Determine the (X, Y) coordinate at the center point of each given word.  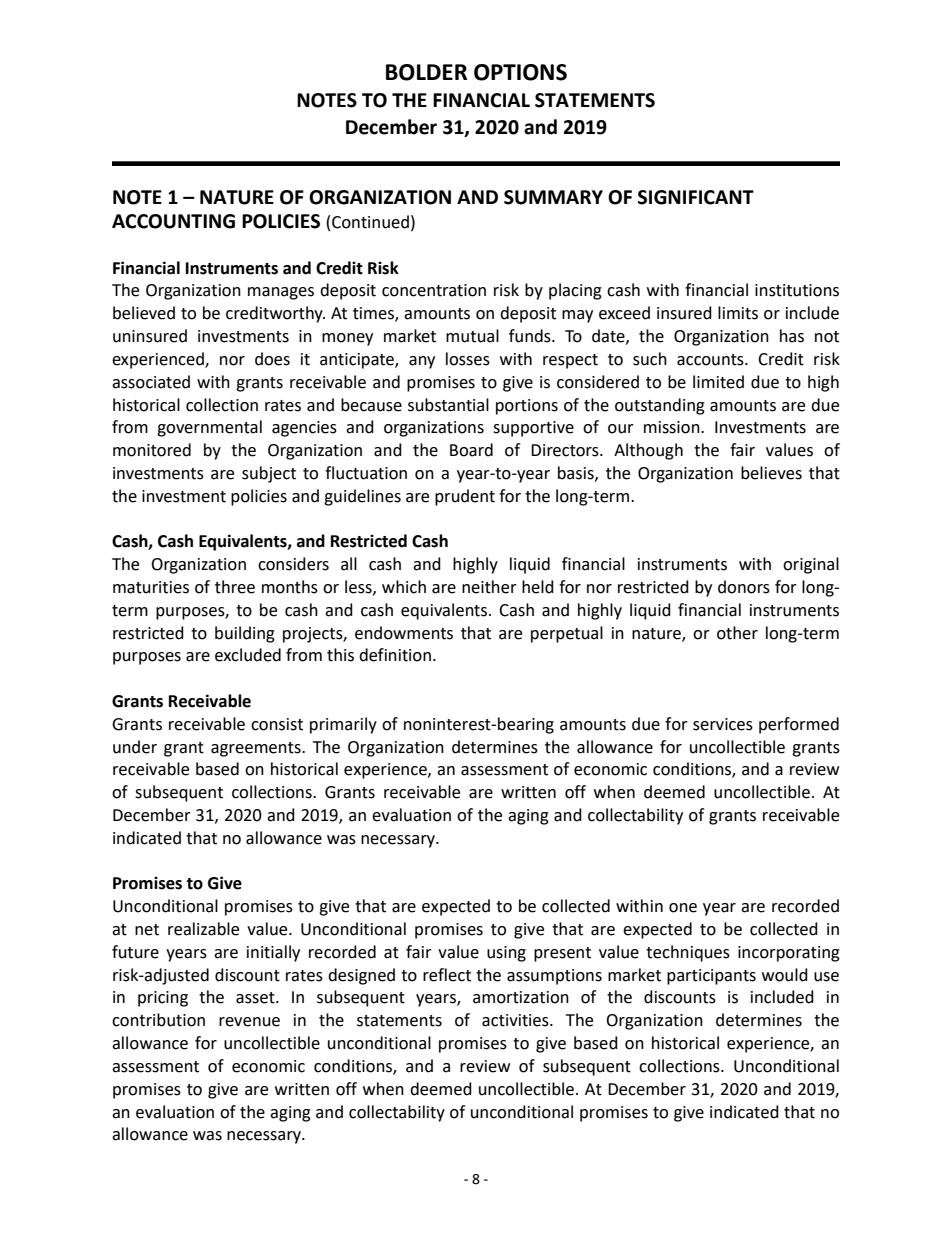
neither (489, 587)
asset (256, 998)
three (235, 587)
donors (744, 587)
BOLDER (426, 72)
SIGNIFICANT (696, 197)
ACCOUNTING (173, 221)
